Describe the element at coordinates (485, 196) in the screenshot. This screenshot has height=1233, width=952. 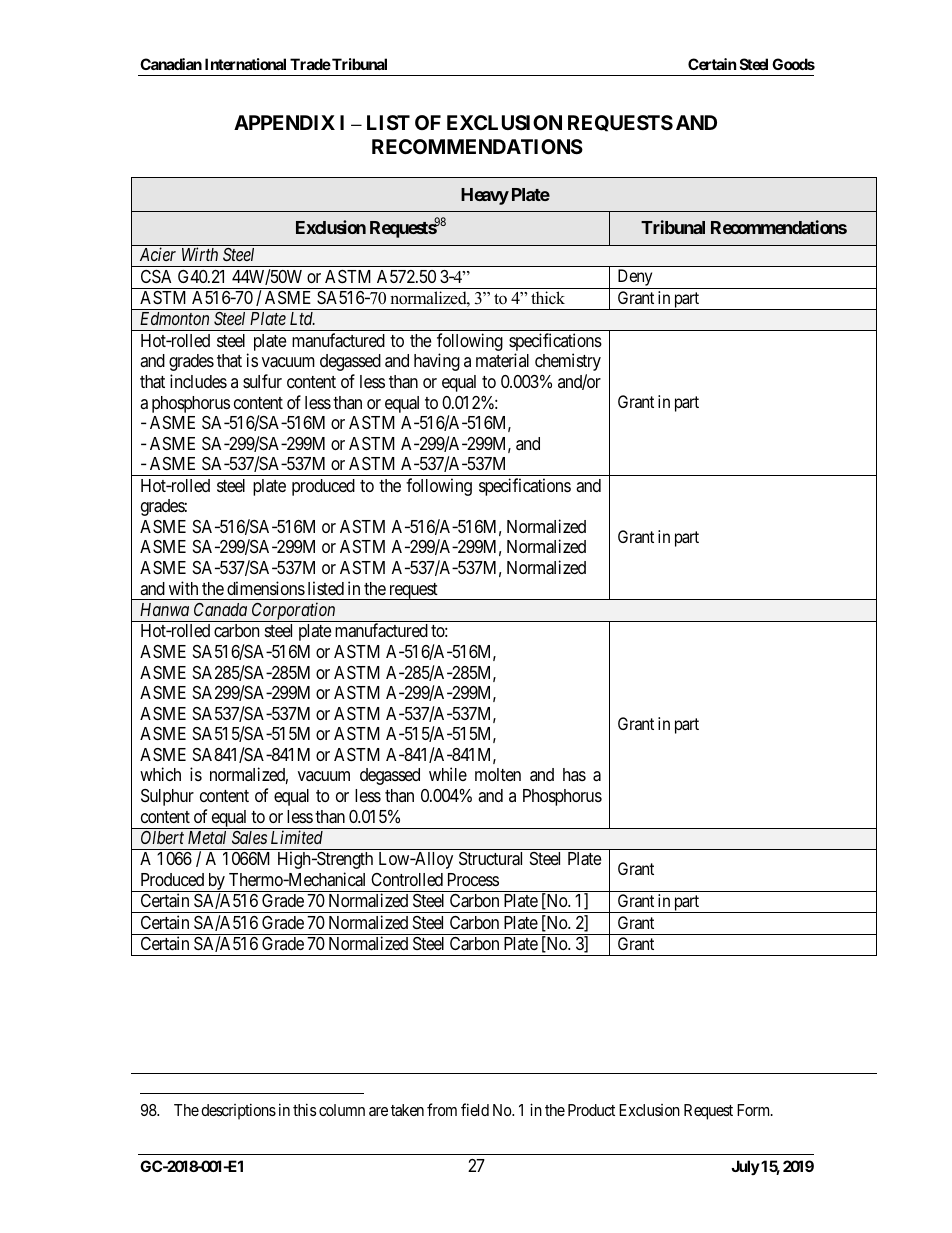
I see `Heavy` at that location.
